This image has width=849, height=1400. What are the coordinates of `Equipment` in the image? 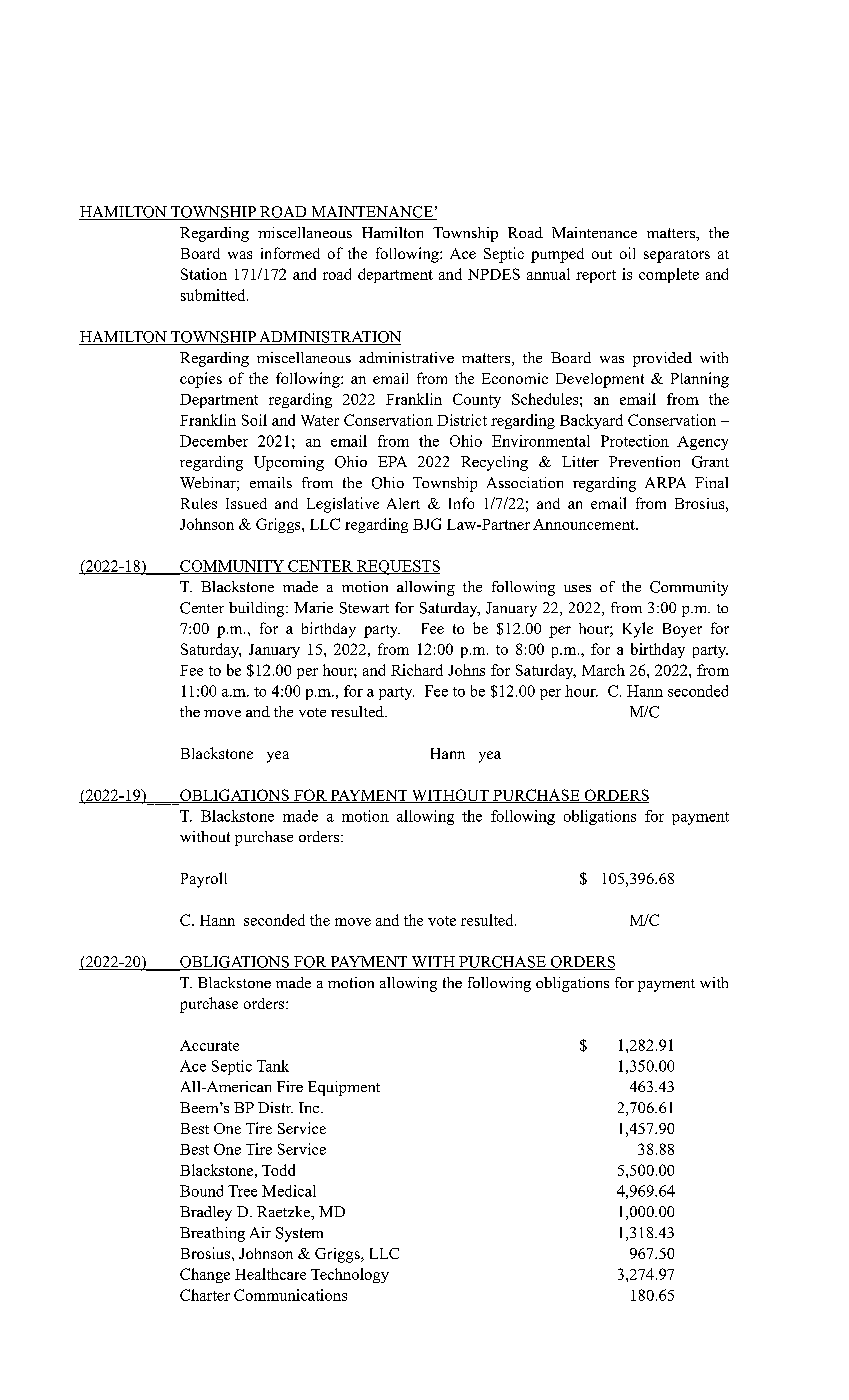 It's located at (344, 1088).
